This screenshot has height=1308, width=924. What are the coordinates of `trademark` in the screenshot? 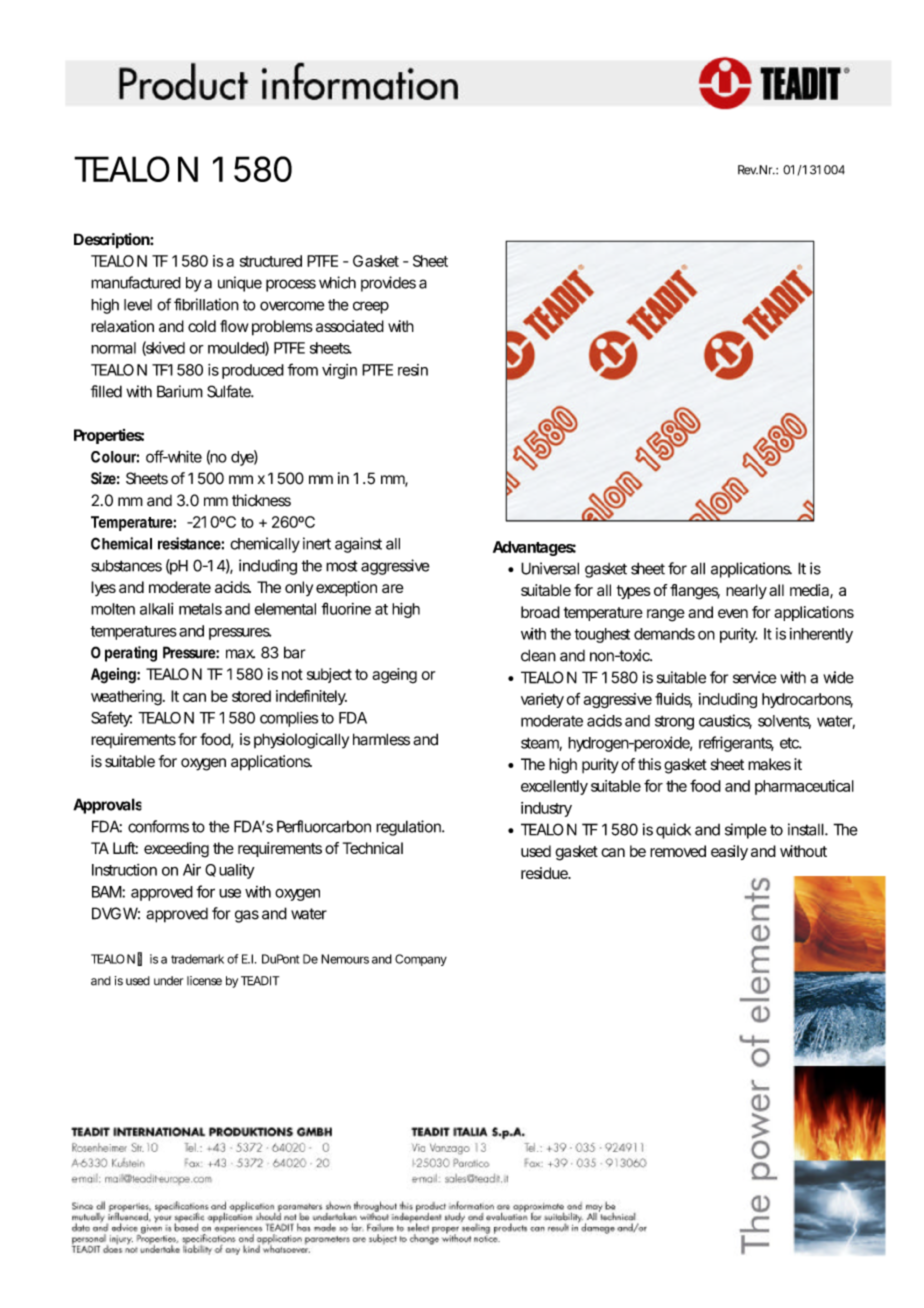 It's located at (197, 959).
